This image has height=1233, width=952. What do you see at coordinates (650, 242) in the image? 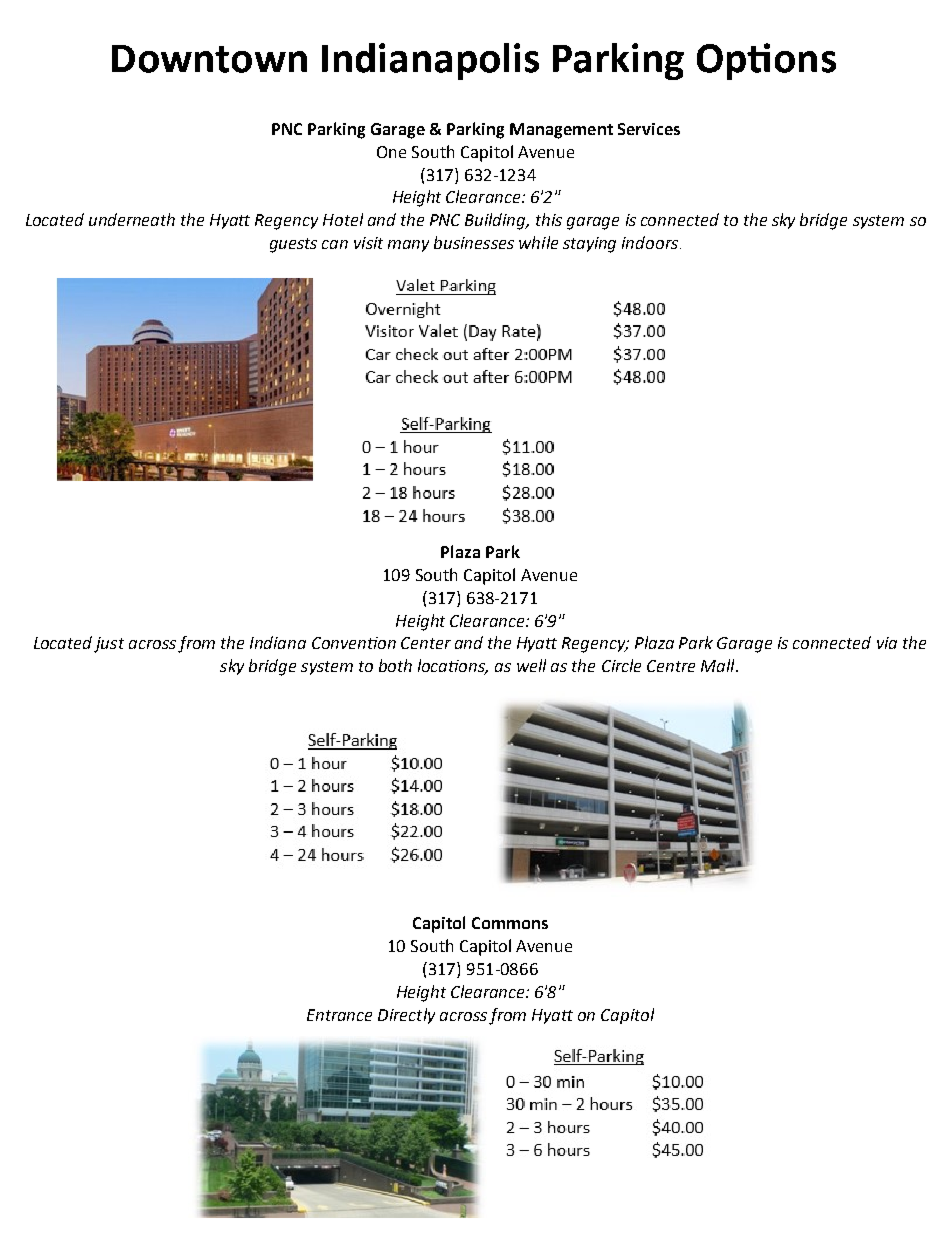
I see `indoors` at bounding box center [650, 242].
